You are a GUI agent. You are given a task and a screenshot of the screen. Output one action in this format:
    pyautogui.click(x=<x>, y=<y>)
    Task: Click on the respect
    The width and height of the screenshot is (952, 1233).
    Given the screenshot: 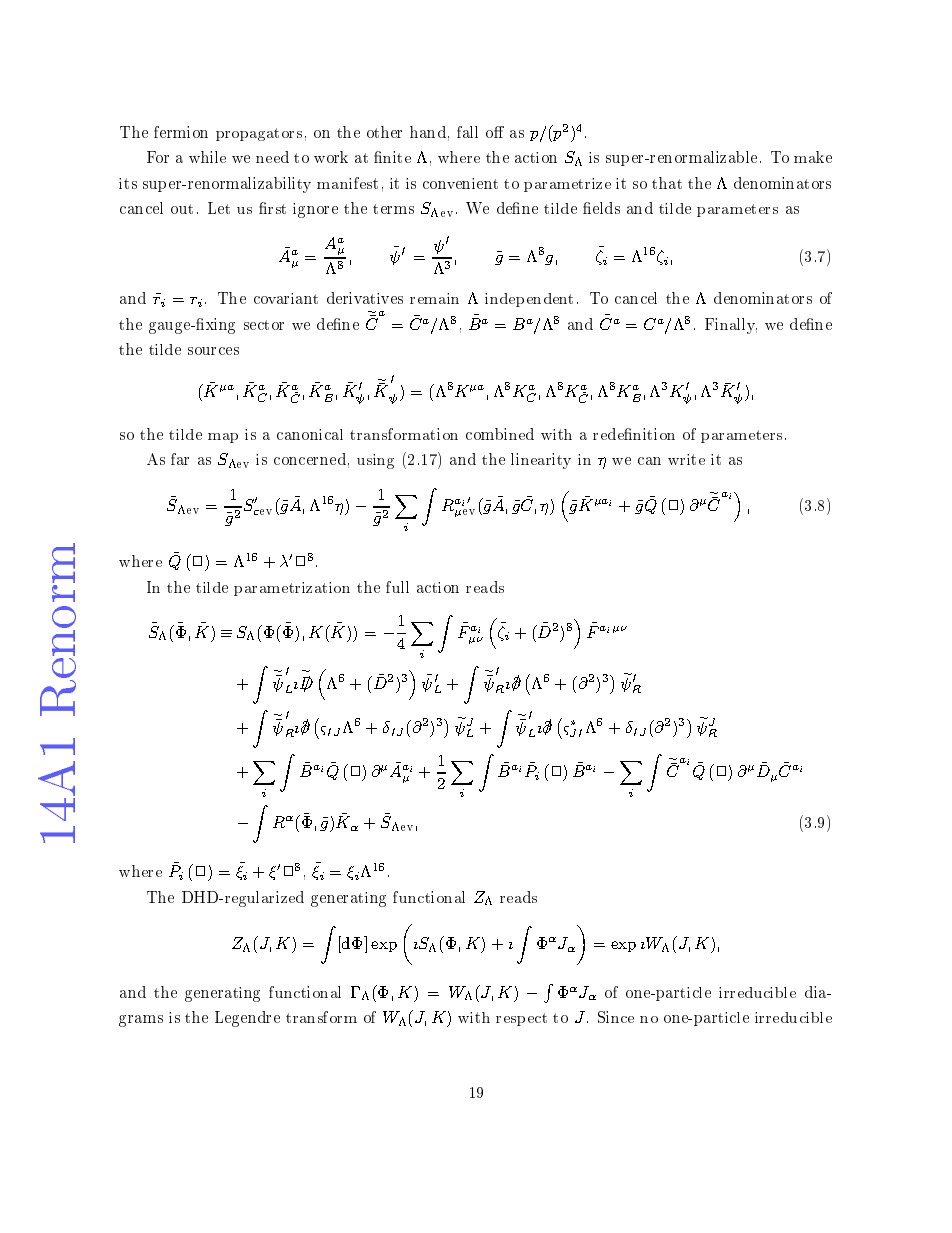 What is the action you would take?
    pyautogui.click(x=521, y=1019)
